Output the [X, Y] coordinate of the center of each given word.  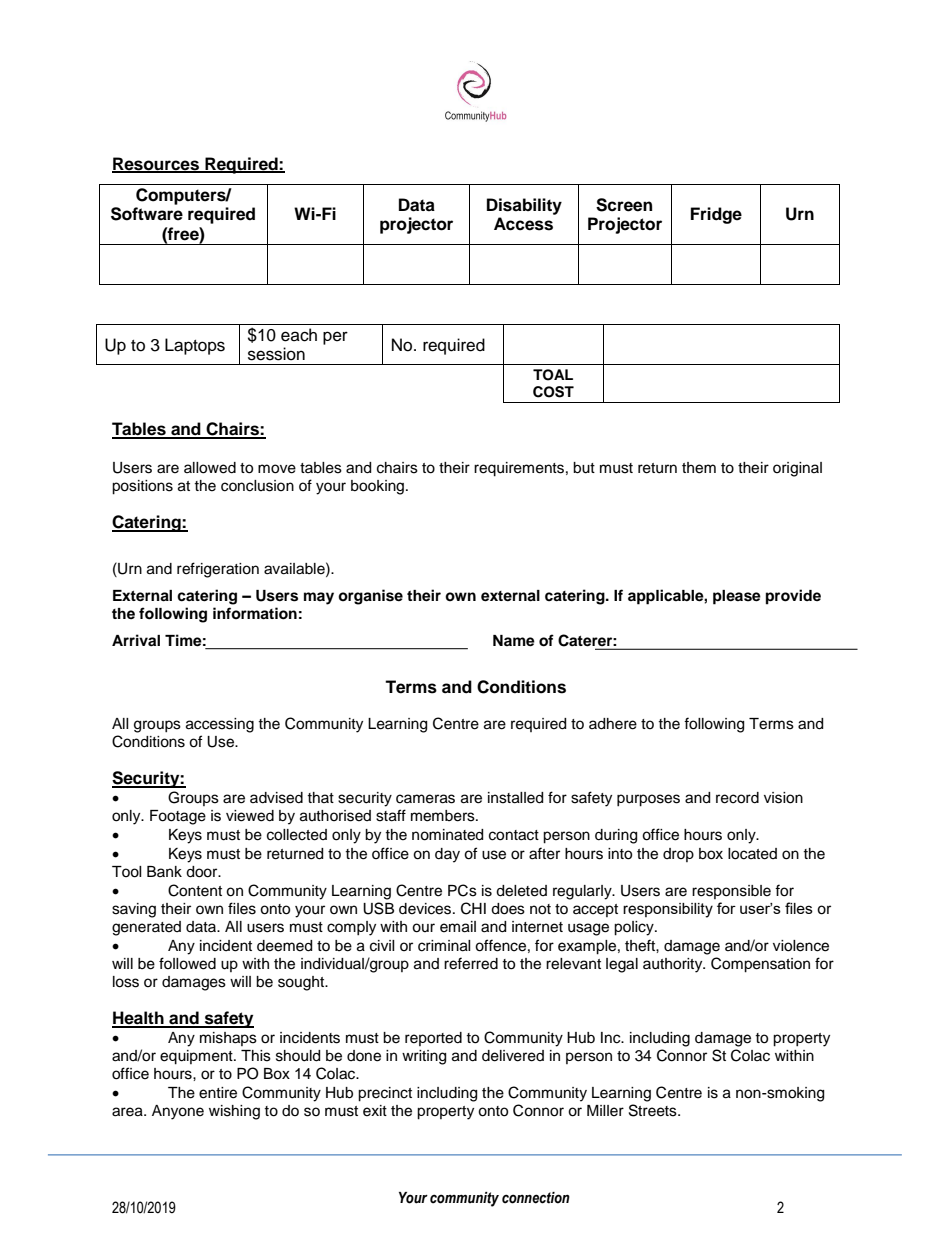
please [737, 597]
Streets [654, 1110]
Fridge [716, 215]
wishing [234, 1112]
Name [514, 641]
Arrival [136, 640]
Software [147, 214]
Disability [524, 206]
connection [536, 1198]
